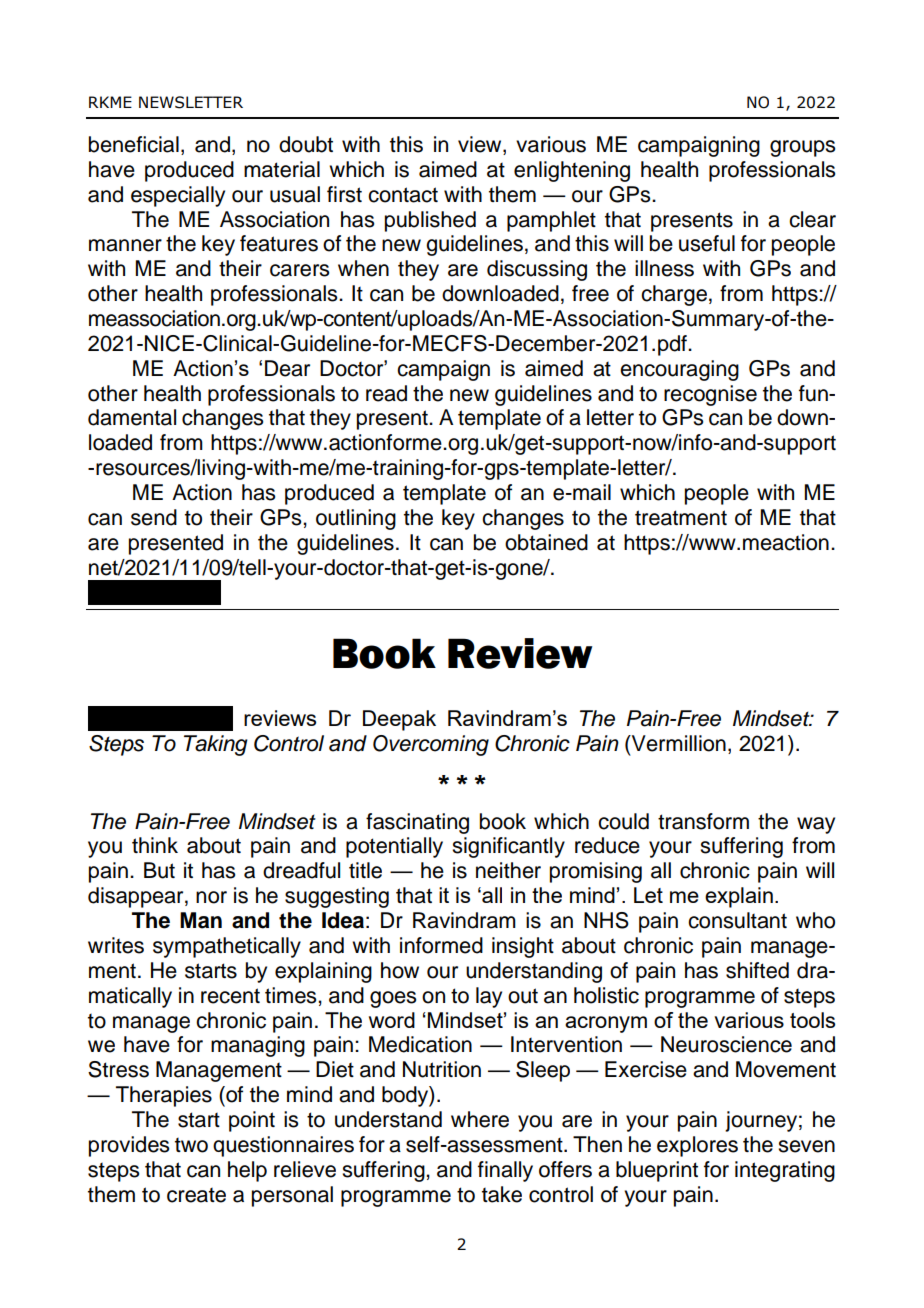 This document has height=1308, width=924. I want to click on Taking, so click(216, 745).
